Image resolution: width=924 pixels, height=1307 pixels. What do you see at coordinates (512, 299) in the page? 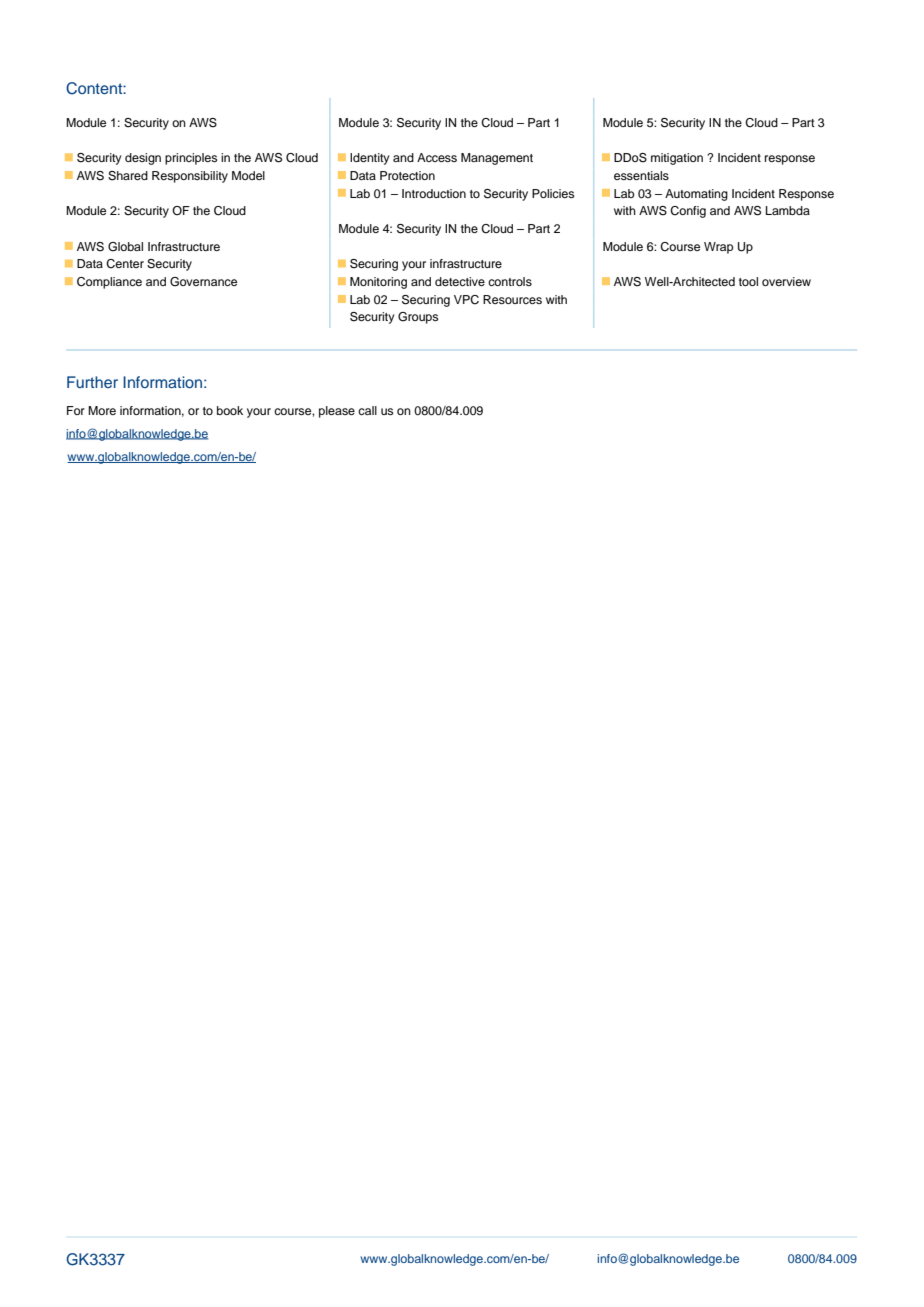
I see `Resources` at bounding box center [512, 299].
